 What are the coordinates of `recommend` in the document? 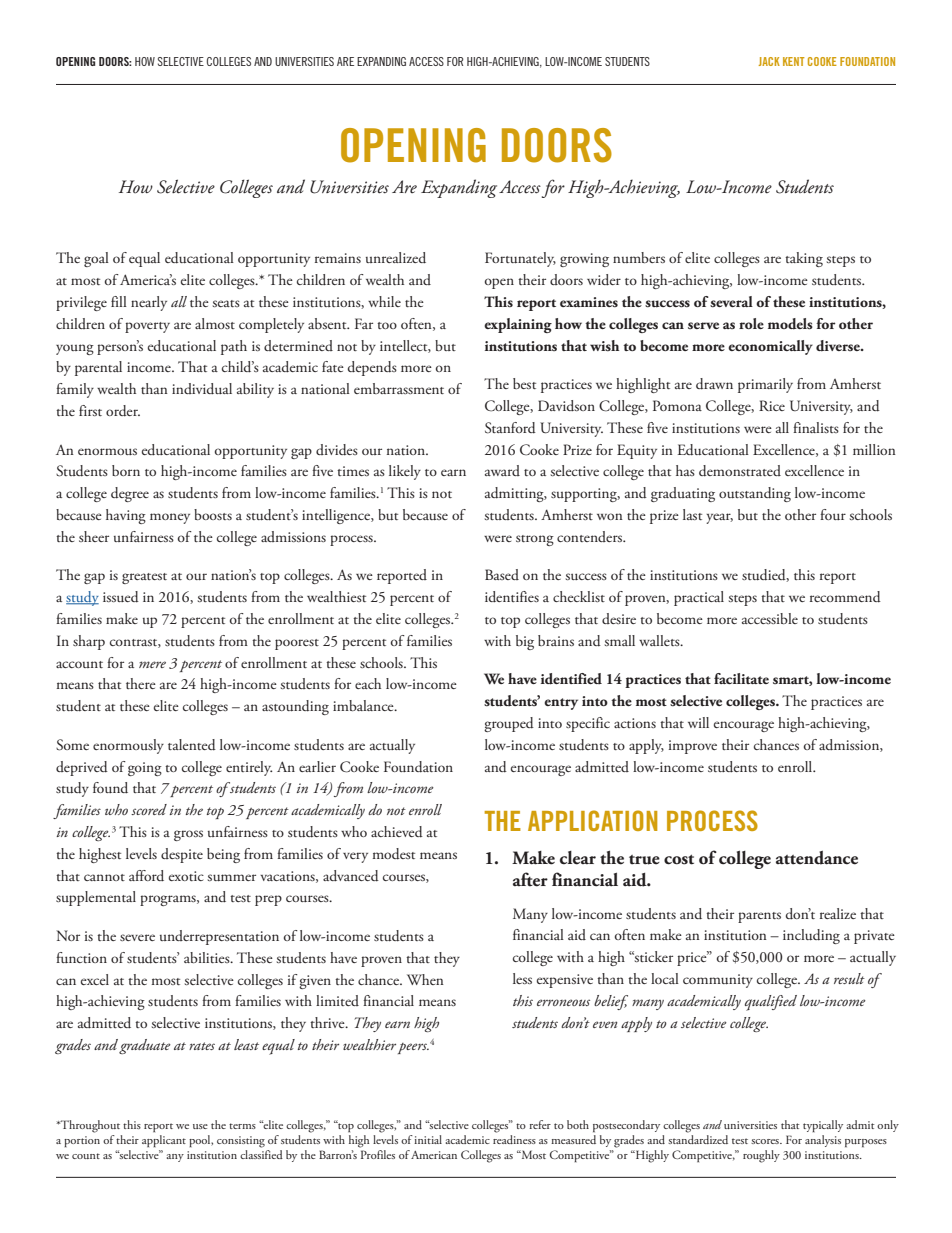 It's located at (845, 597).
